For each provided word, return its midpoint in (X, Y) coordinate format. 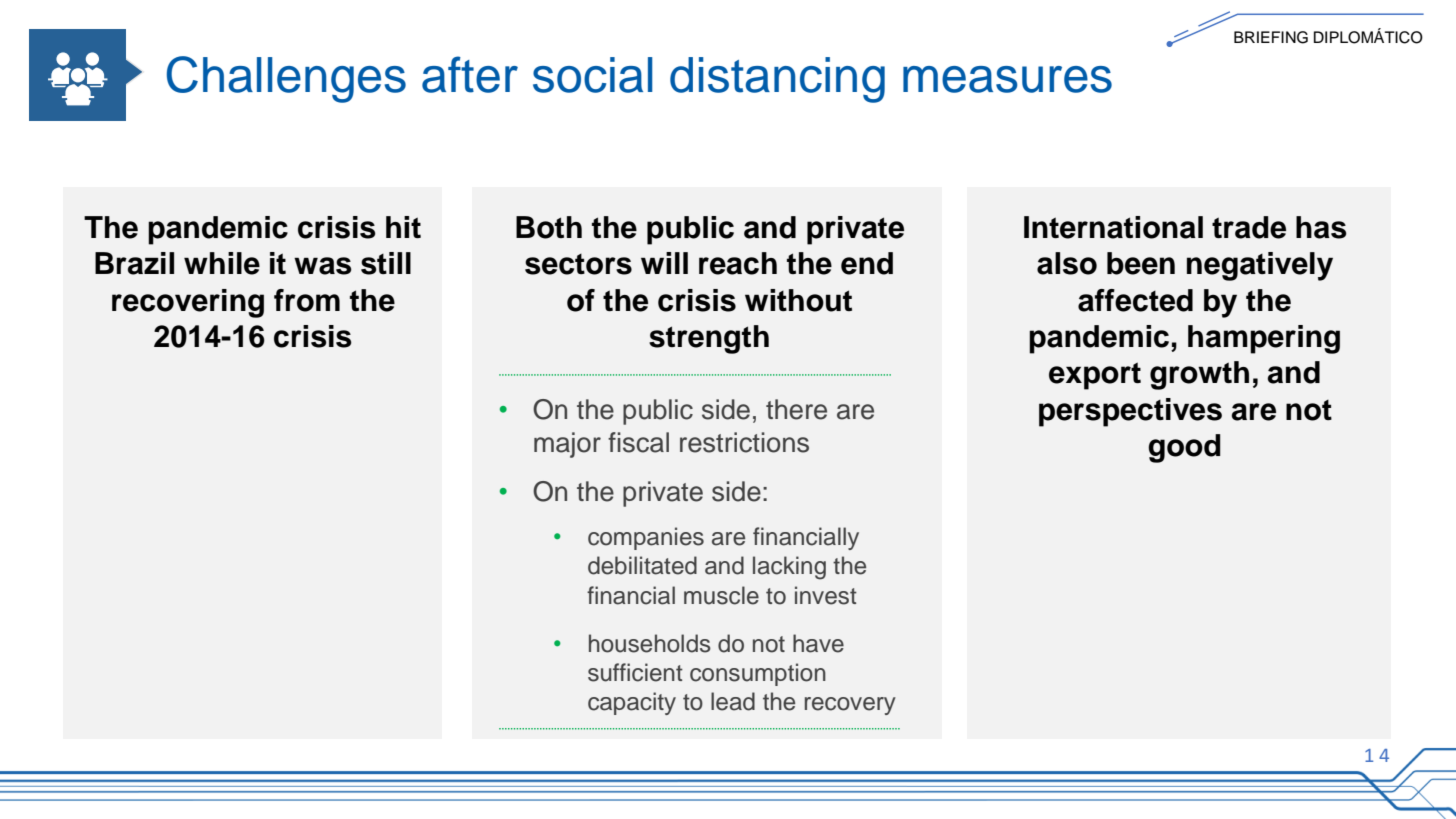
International (1113, 227)
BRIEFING (1271, 37)
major (567, 445)
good (1184, 448)
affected (1135, 300)
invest (826, 595)
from (307, 300)
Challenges (286, 79)
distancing (777, 80)
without (798, 300)
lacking (789, 568)
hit (403, 227)
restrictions (744, 442)
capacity (632, 703)
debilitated (642, 565)
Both (549, 227)
